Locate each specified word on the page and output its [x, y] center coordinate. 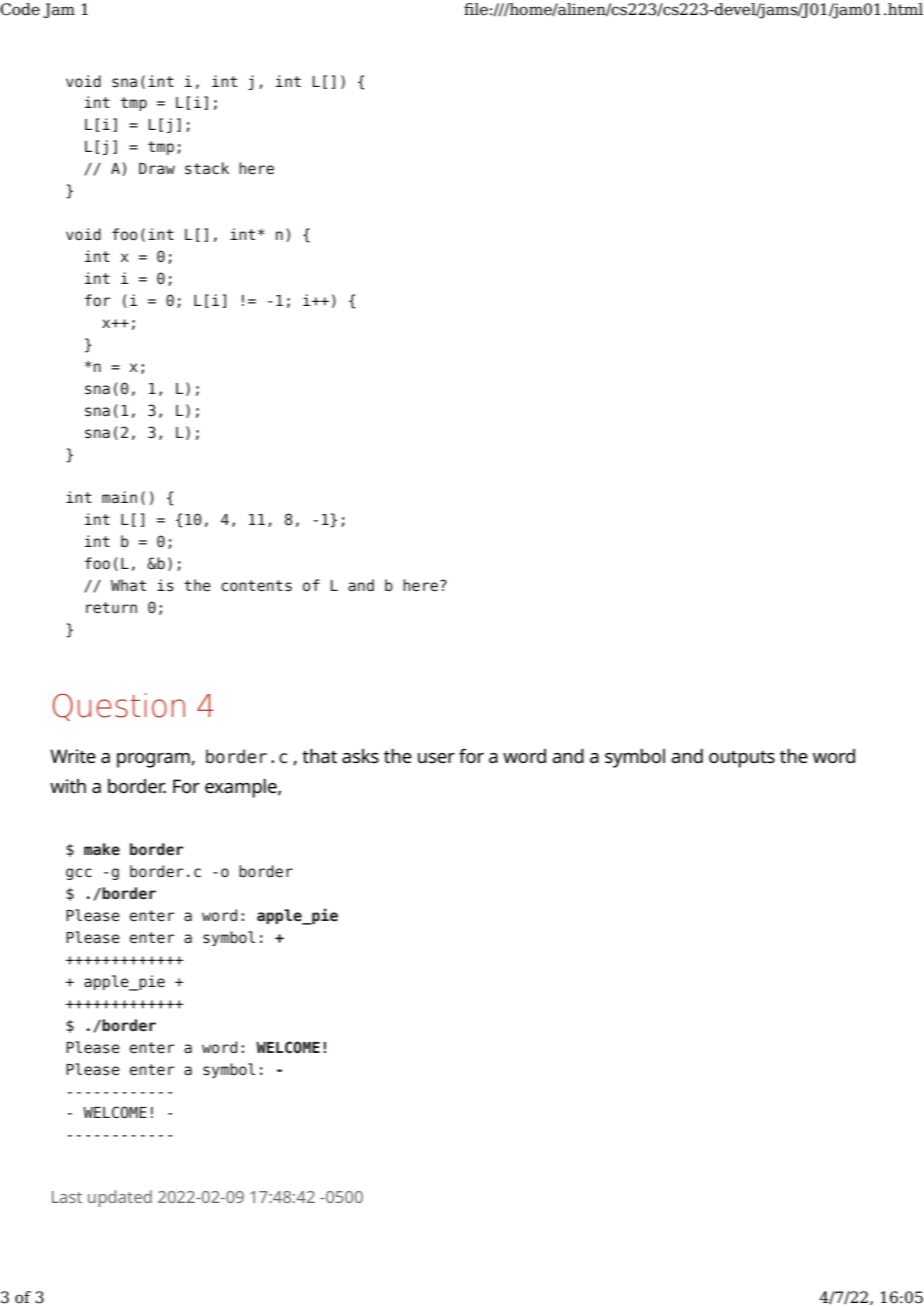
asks [360, 756]
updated [120, 1198]
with [68, 786]
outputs [742, 759]
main [119, 497]
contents [256, 586]
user [436, 758]
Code [20, 9]
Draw [157, 168]
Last [67, 1197]
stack [207, 168]
